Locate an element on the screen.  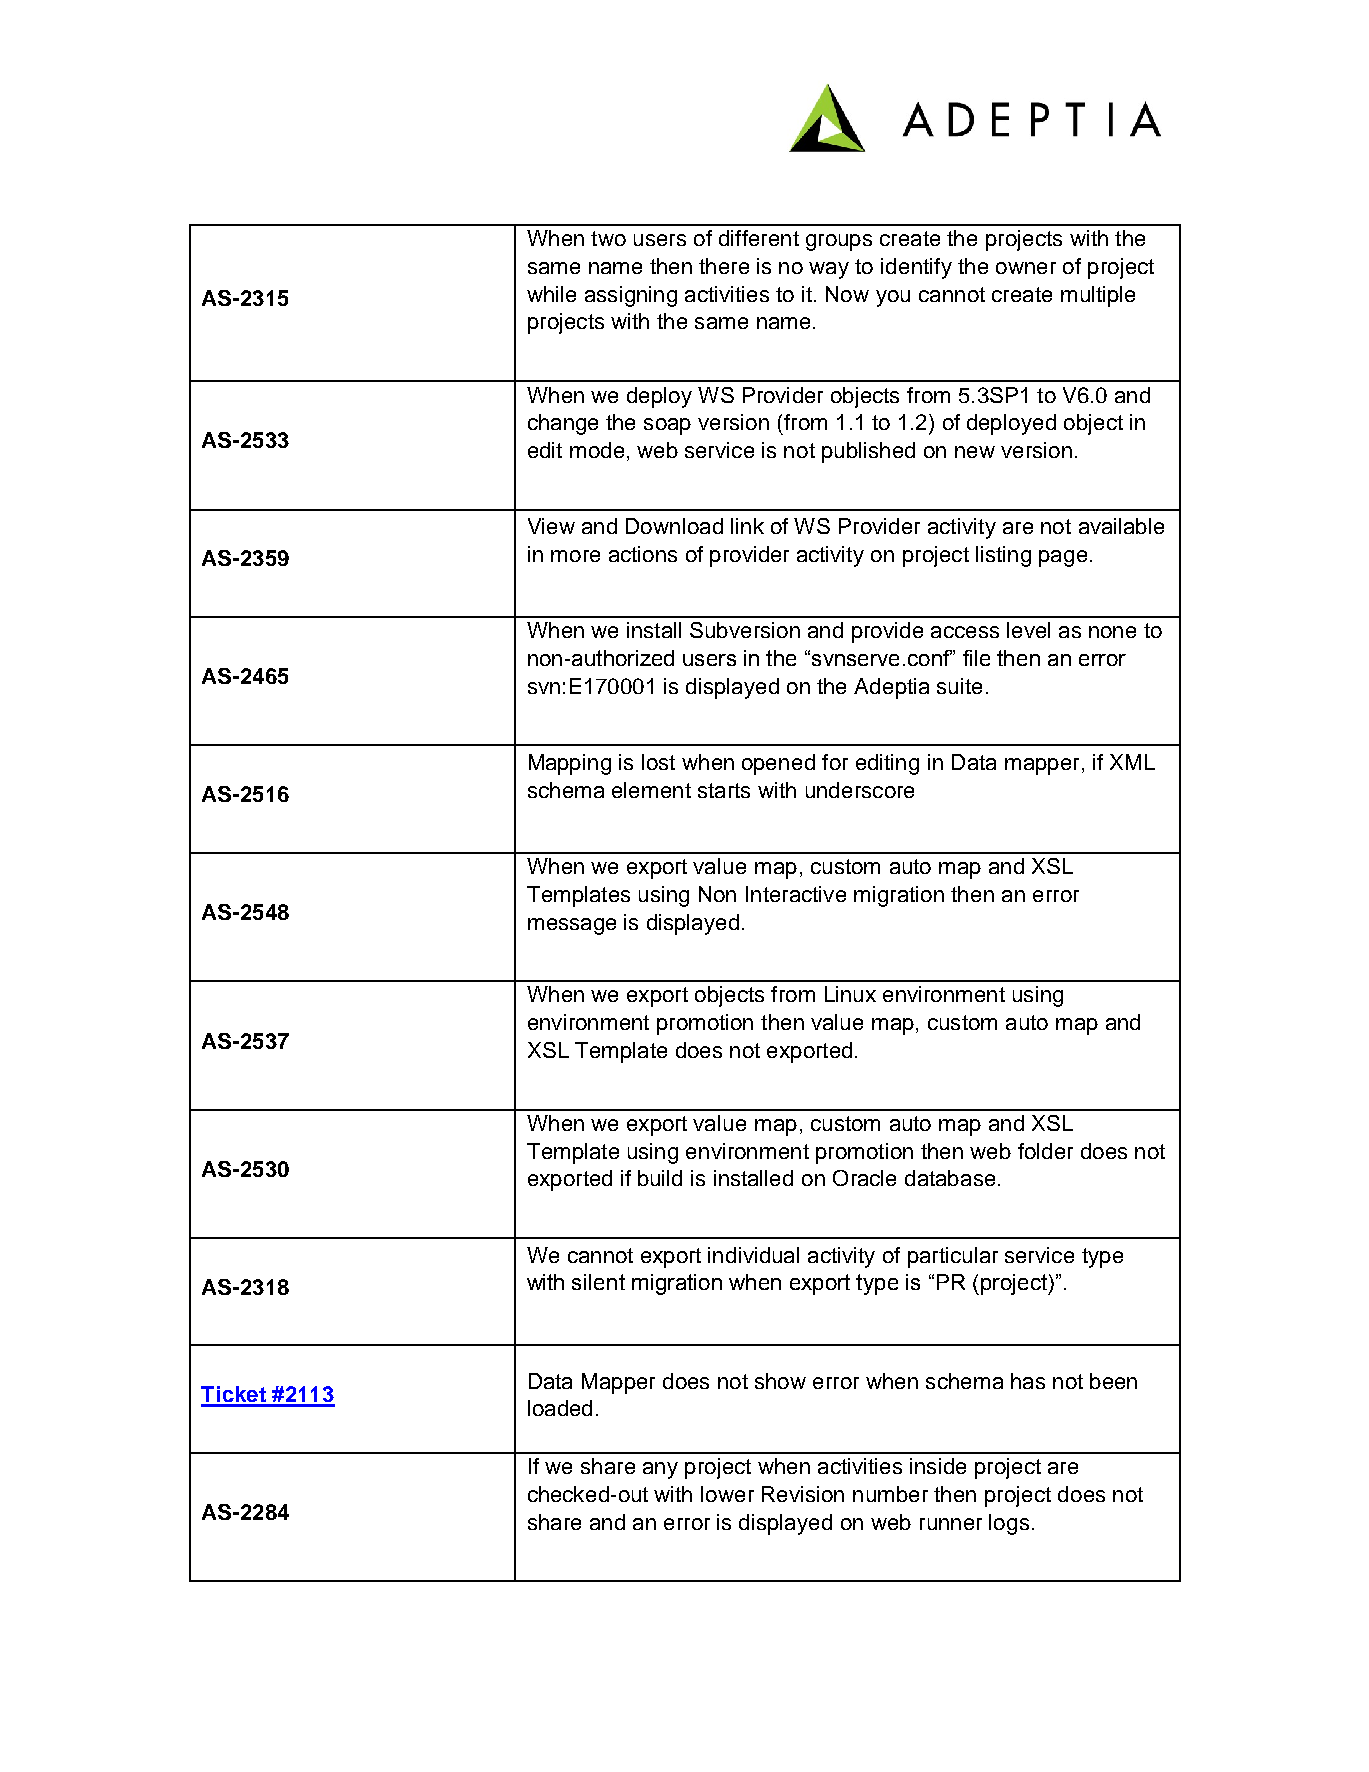
XML is located at coordinates (1132, 762).
